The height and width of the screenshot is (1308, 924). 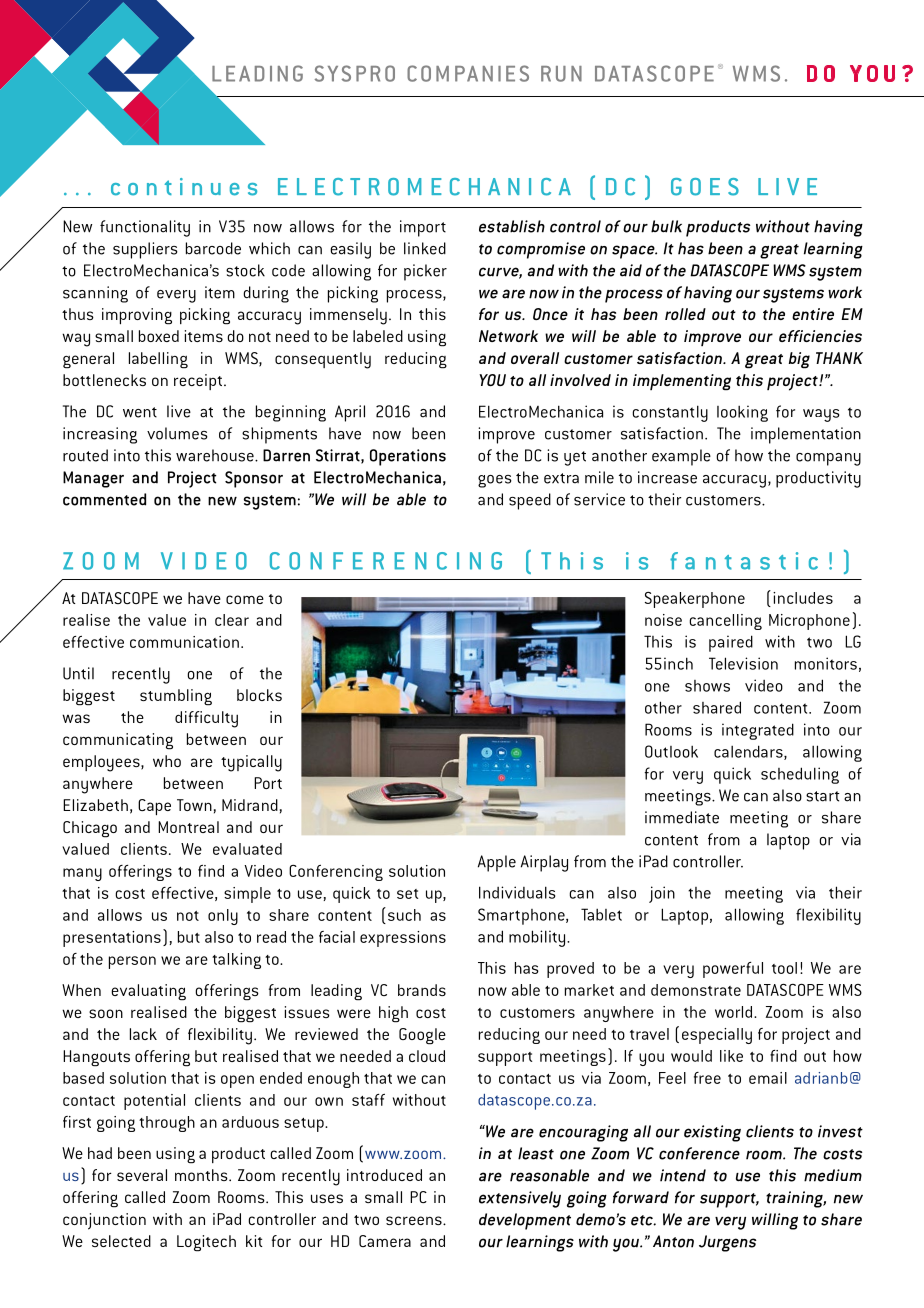 I want to click on stumbling, so click(x=176, y=697).
